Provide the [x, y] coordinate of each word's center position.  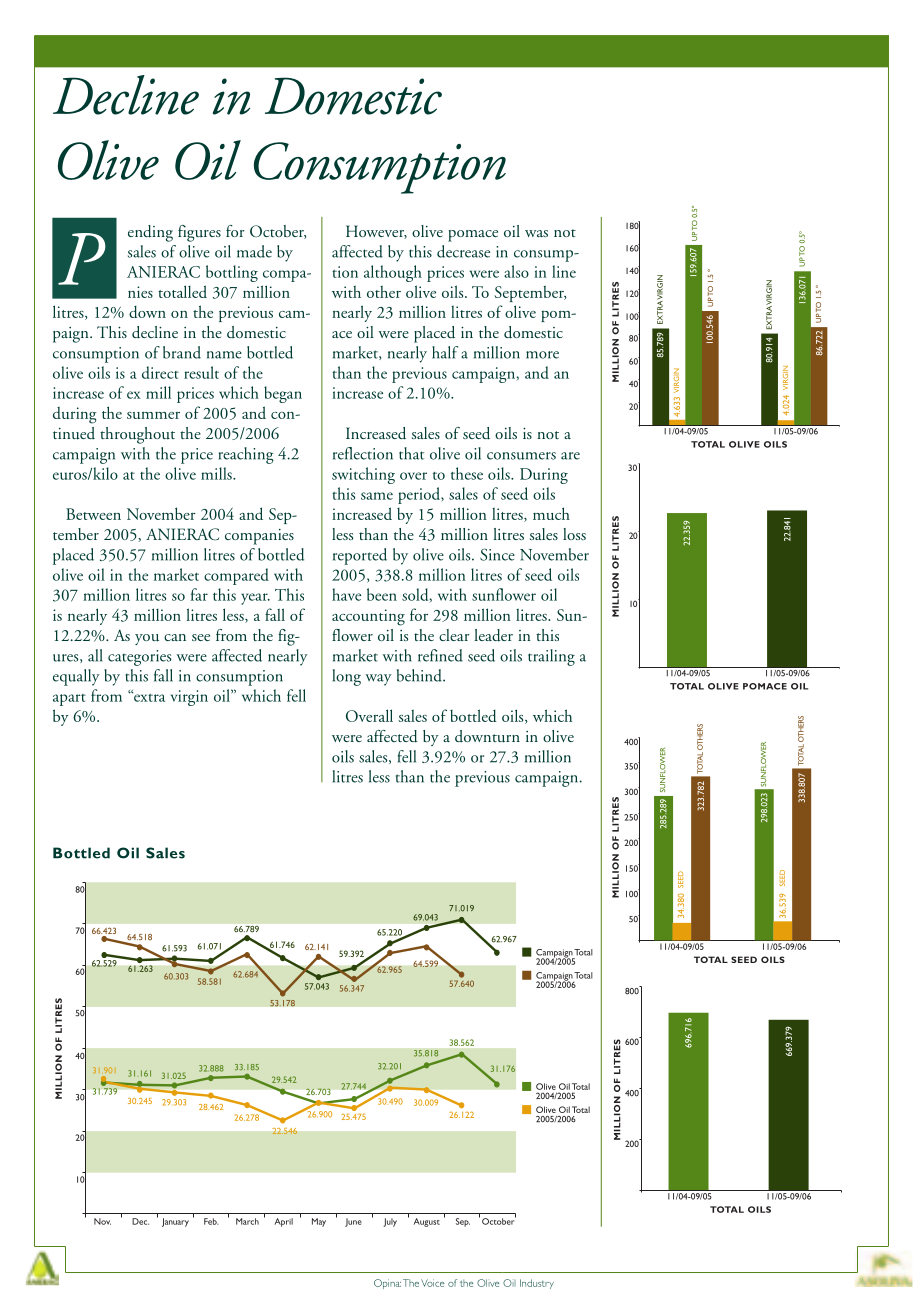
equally [76, 677]
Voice [432, 1283]
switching [363, 475]
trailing [551, 657]
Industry [537, 1284]
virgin [189, 698]
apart [69, 700]
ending [150, 233]
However [376, 232]
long [347, 677]
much [551, 513]
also [516, 271]
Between [93, 514]
